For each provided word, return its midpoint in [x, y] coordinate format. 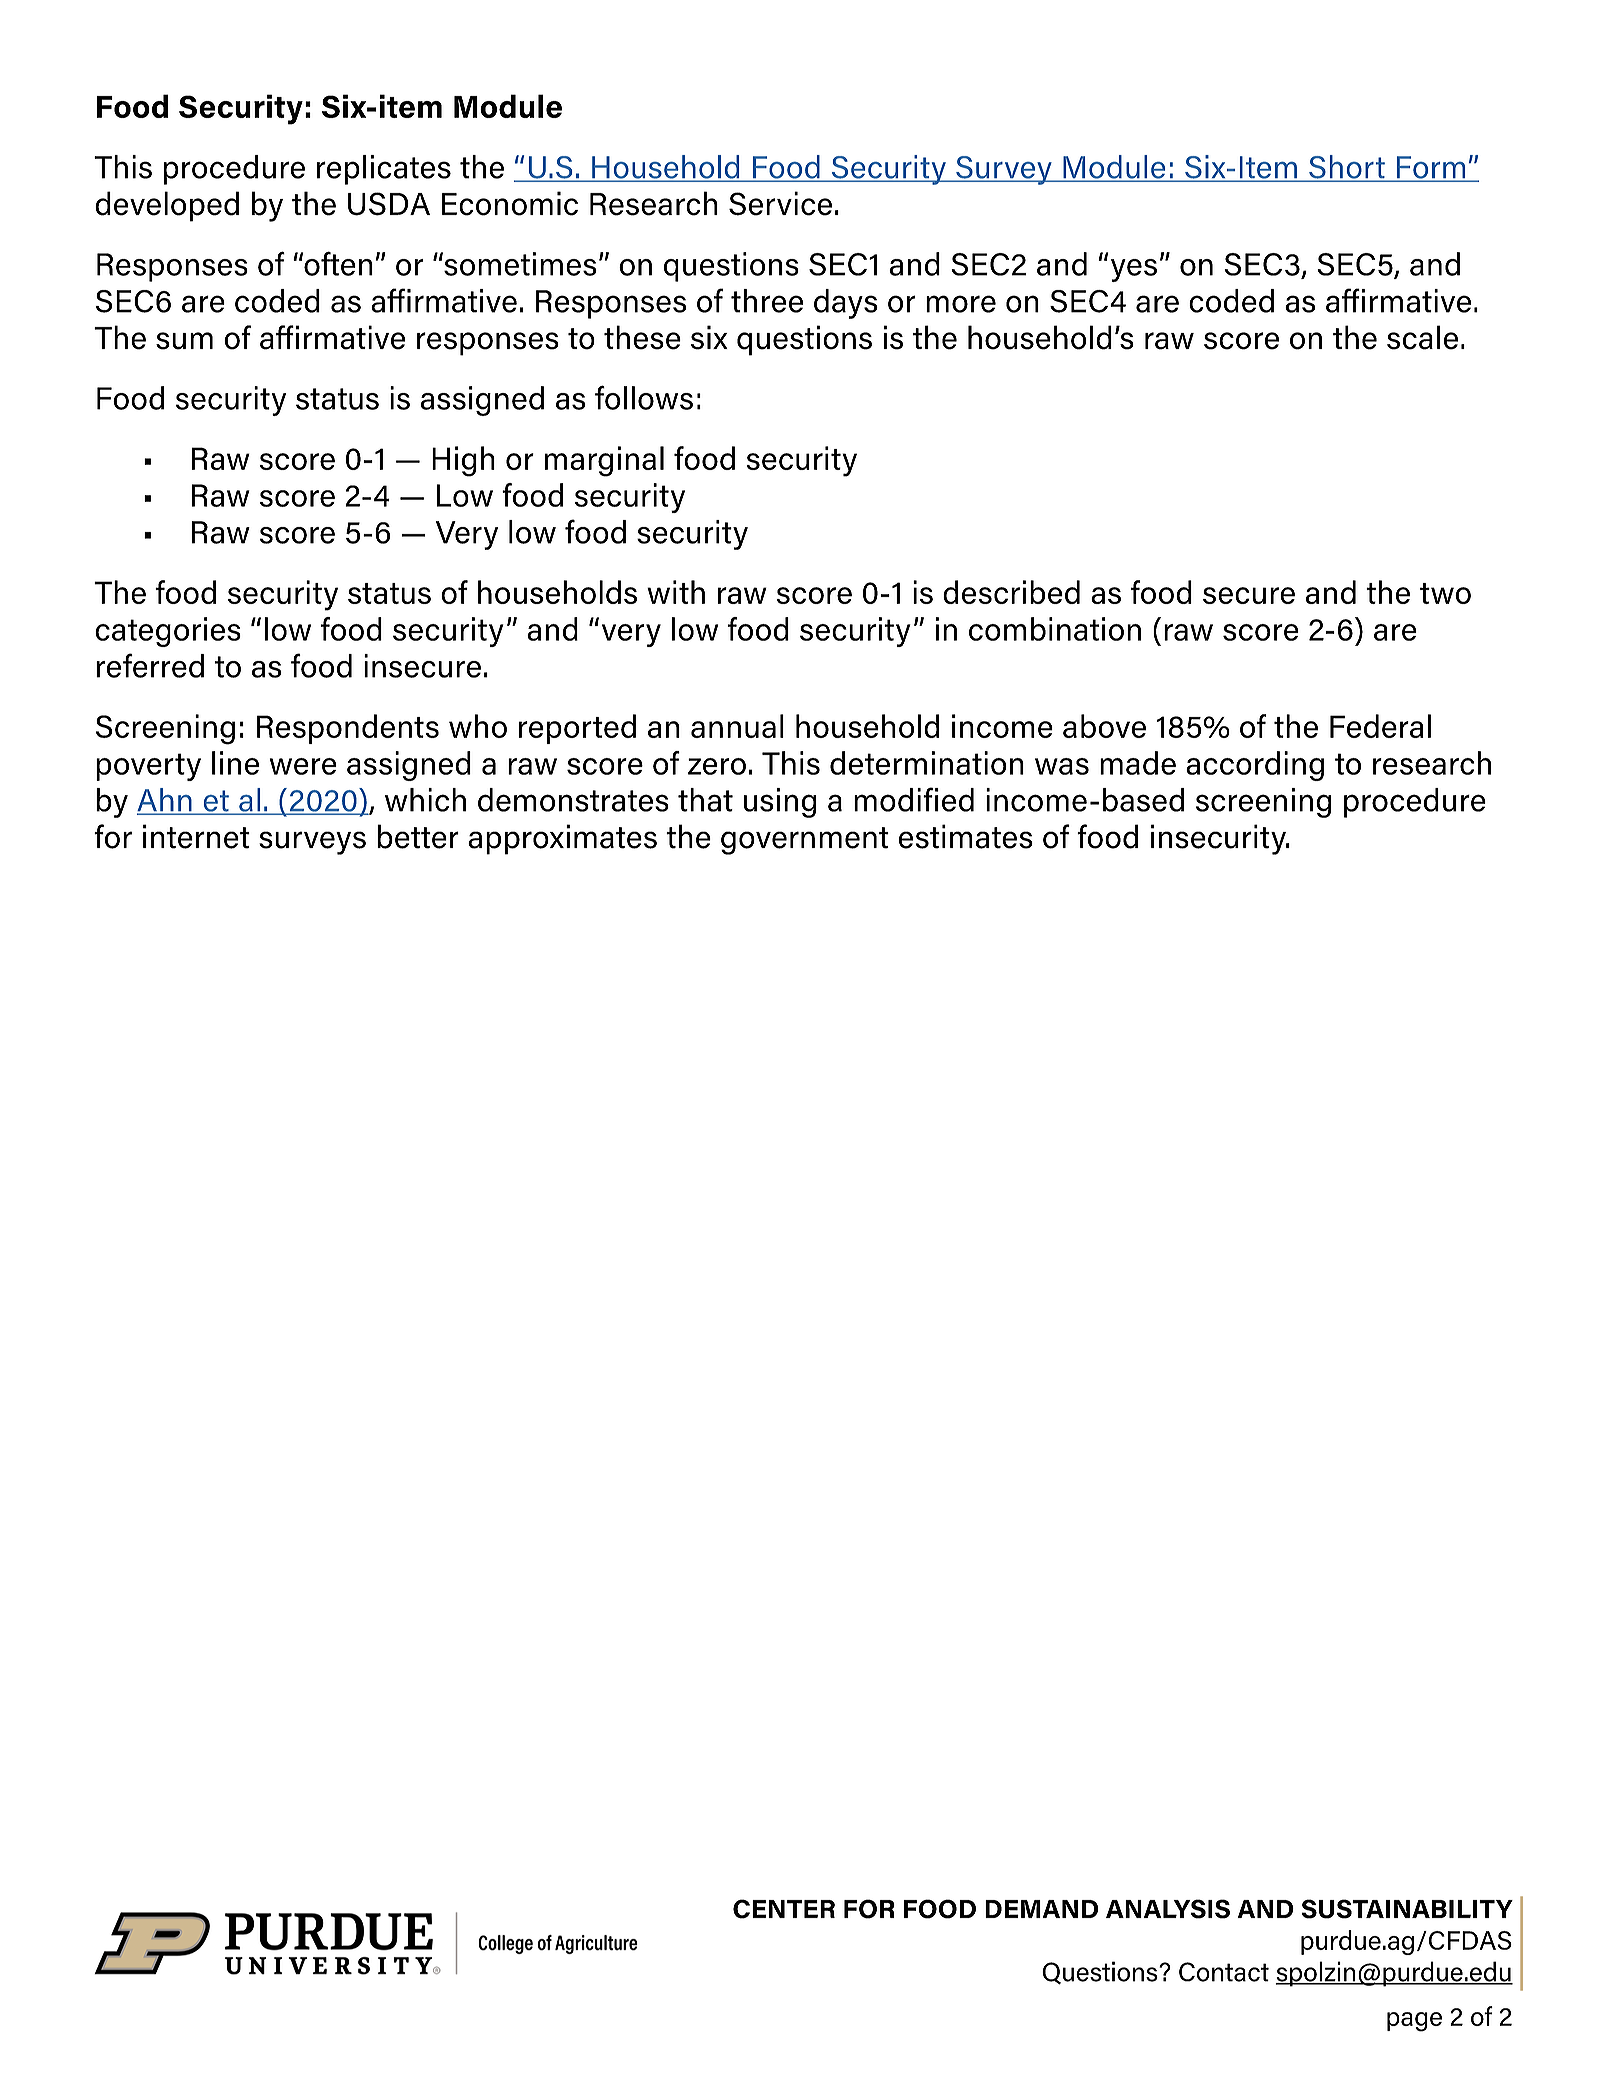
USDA [389, 204]
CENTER [784, 1909]
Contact [1224, 1972]
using [780, 803]
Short [1347, 168]
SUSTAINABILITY [1407, 1909]
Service [780, 203]
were [303, 766]
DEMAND [1041, 1909]
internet [196, 836]
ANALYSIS [1168, 1909]
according [1255, 766]
